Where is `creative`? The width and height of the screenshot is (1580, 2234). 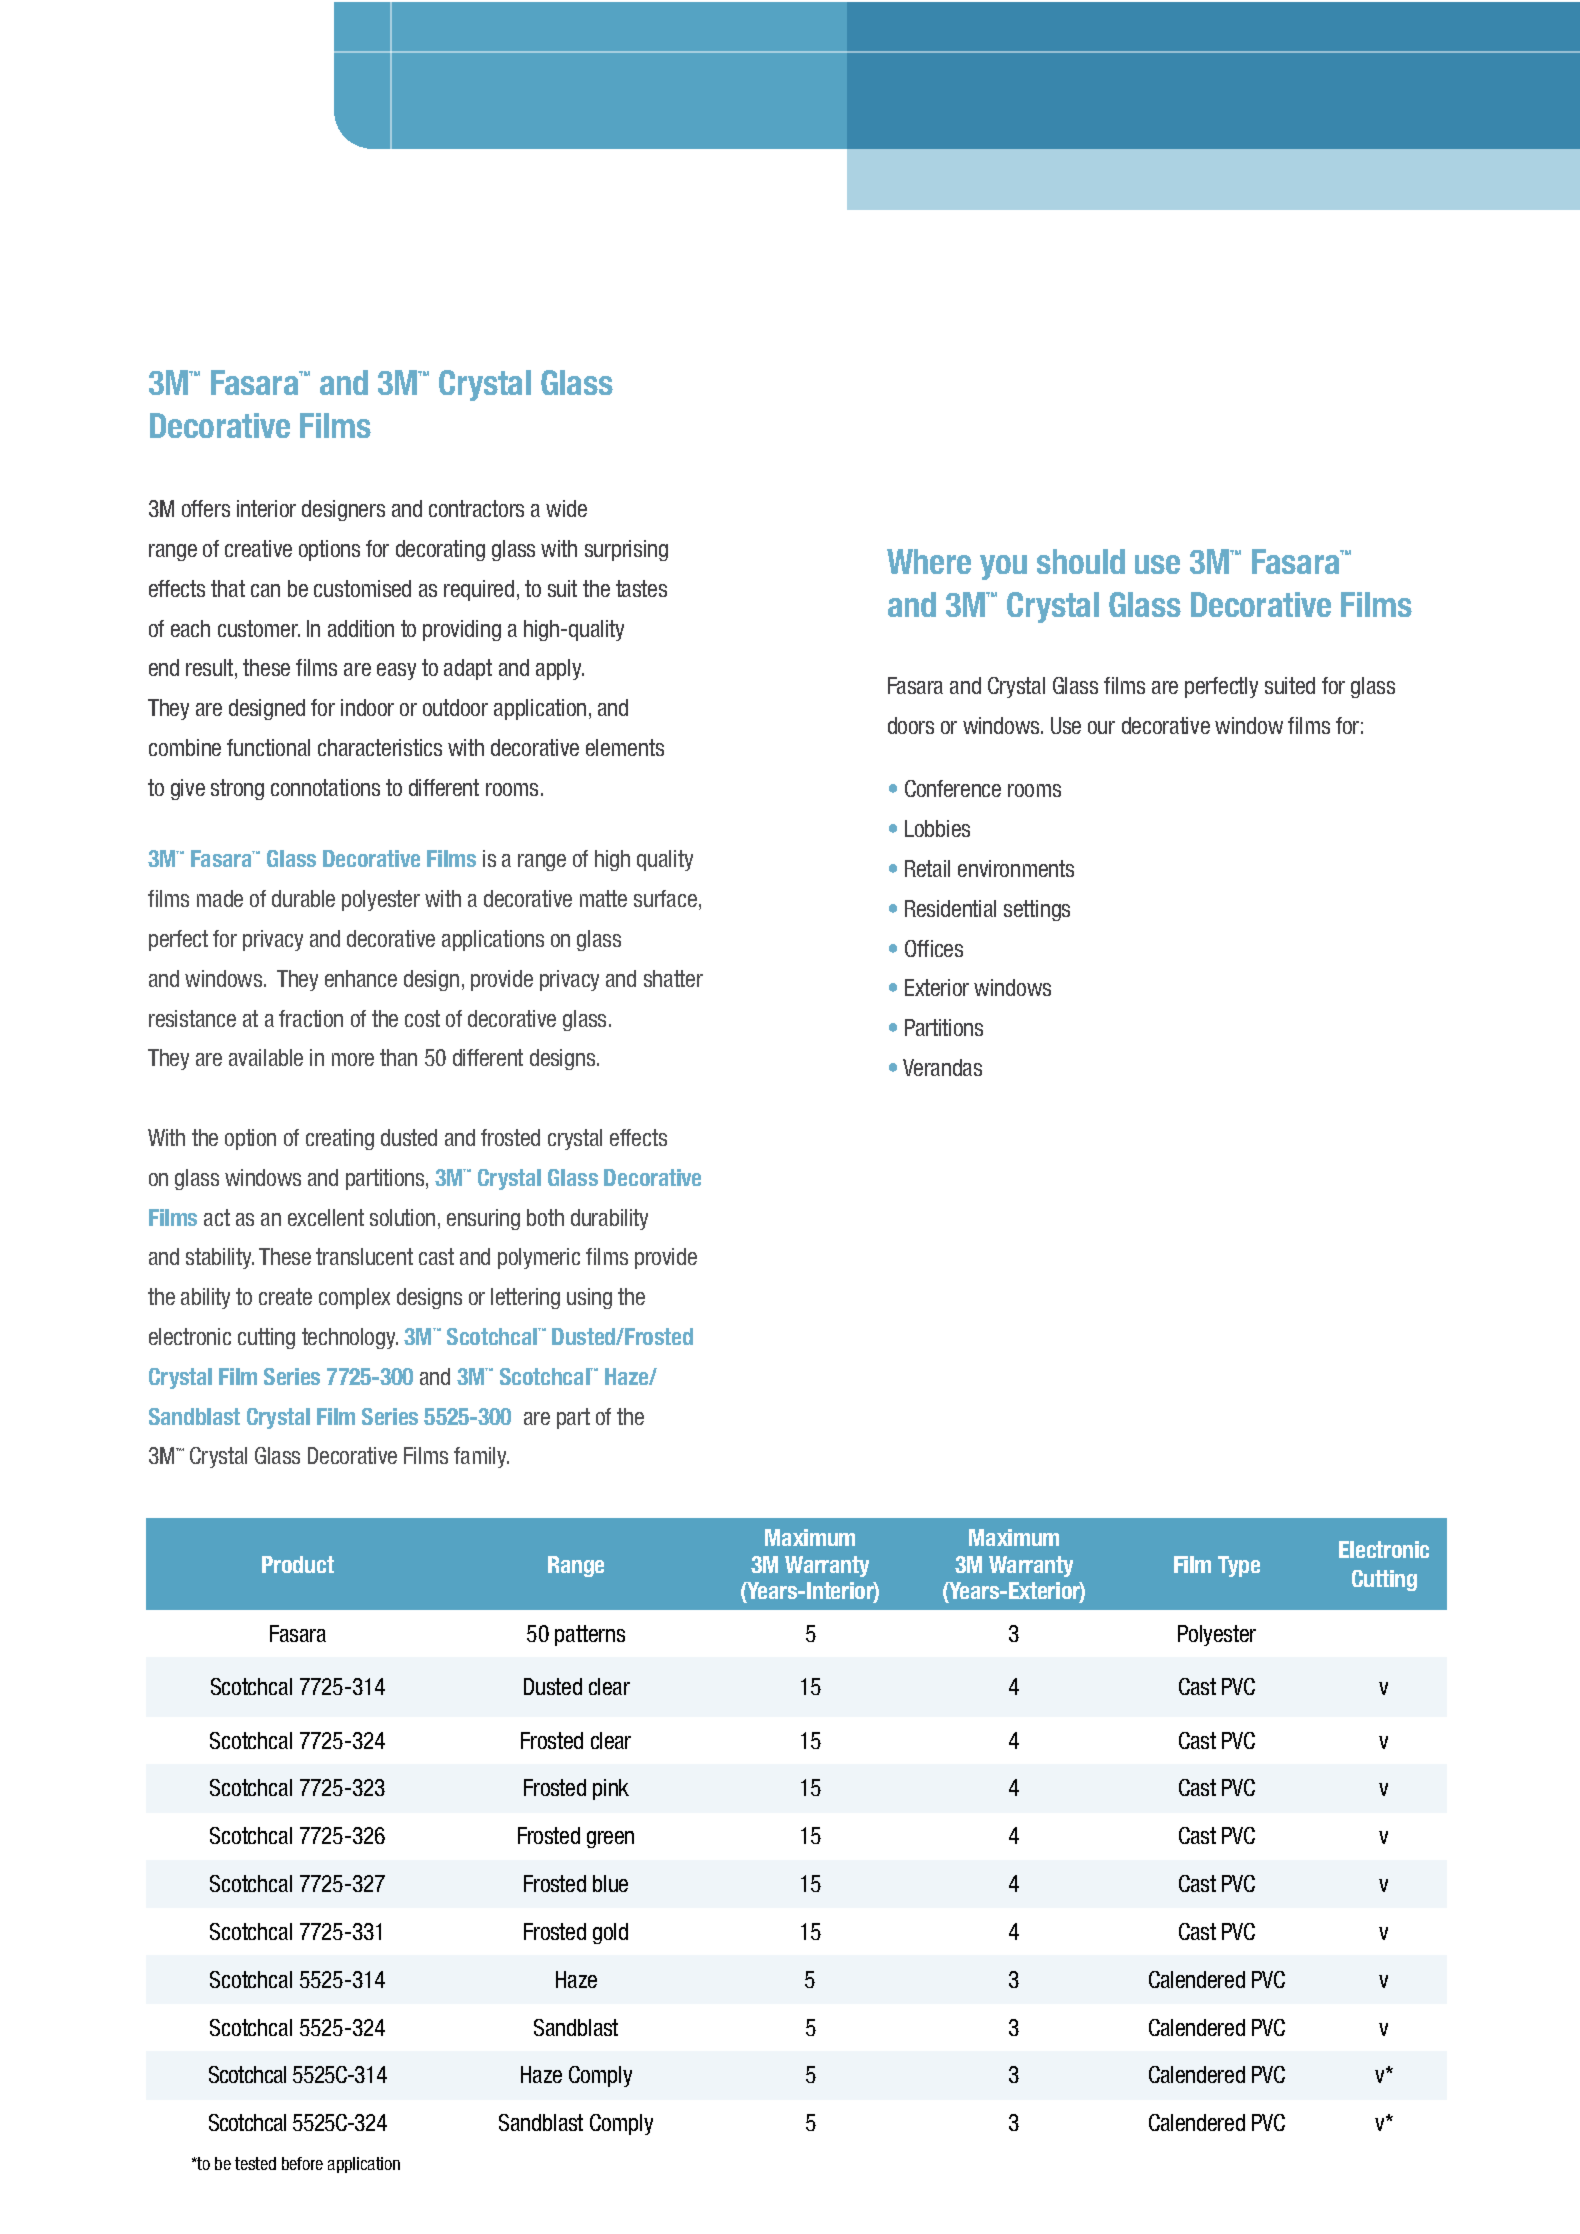
creative is located at coordinates (258, 548).
